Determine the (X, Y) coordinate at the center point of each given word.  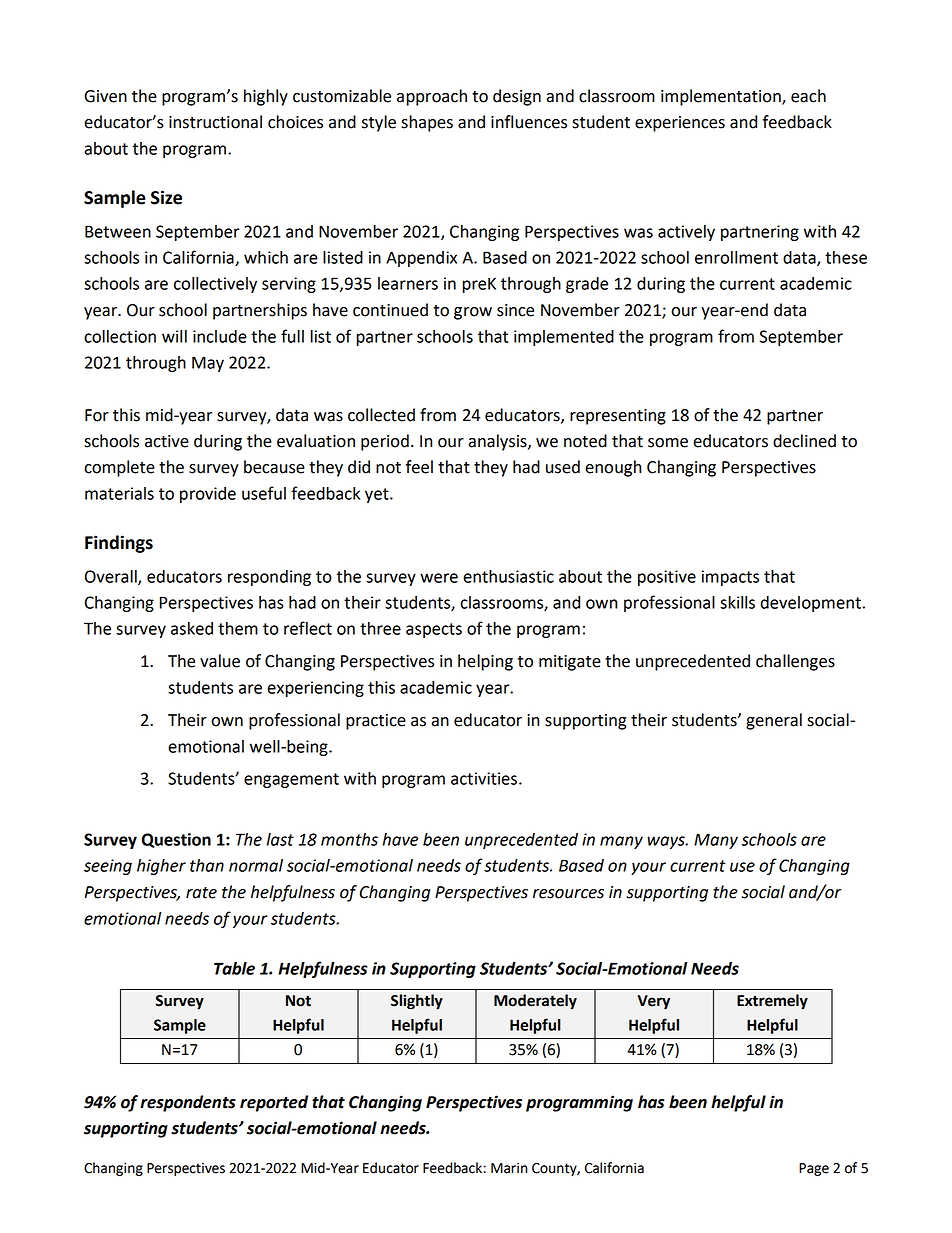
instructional (215, 122)
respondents (188, 1103)
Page (814, 1169)
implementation (722, 97)
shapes (427, 123)
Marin (509, 1168)
